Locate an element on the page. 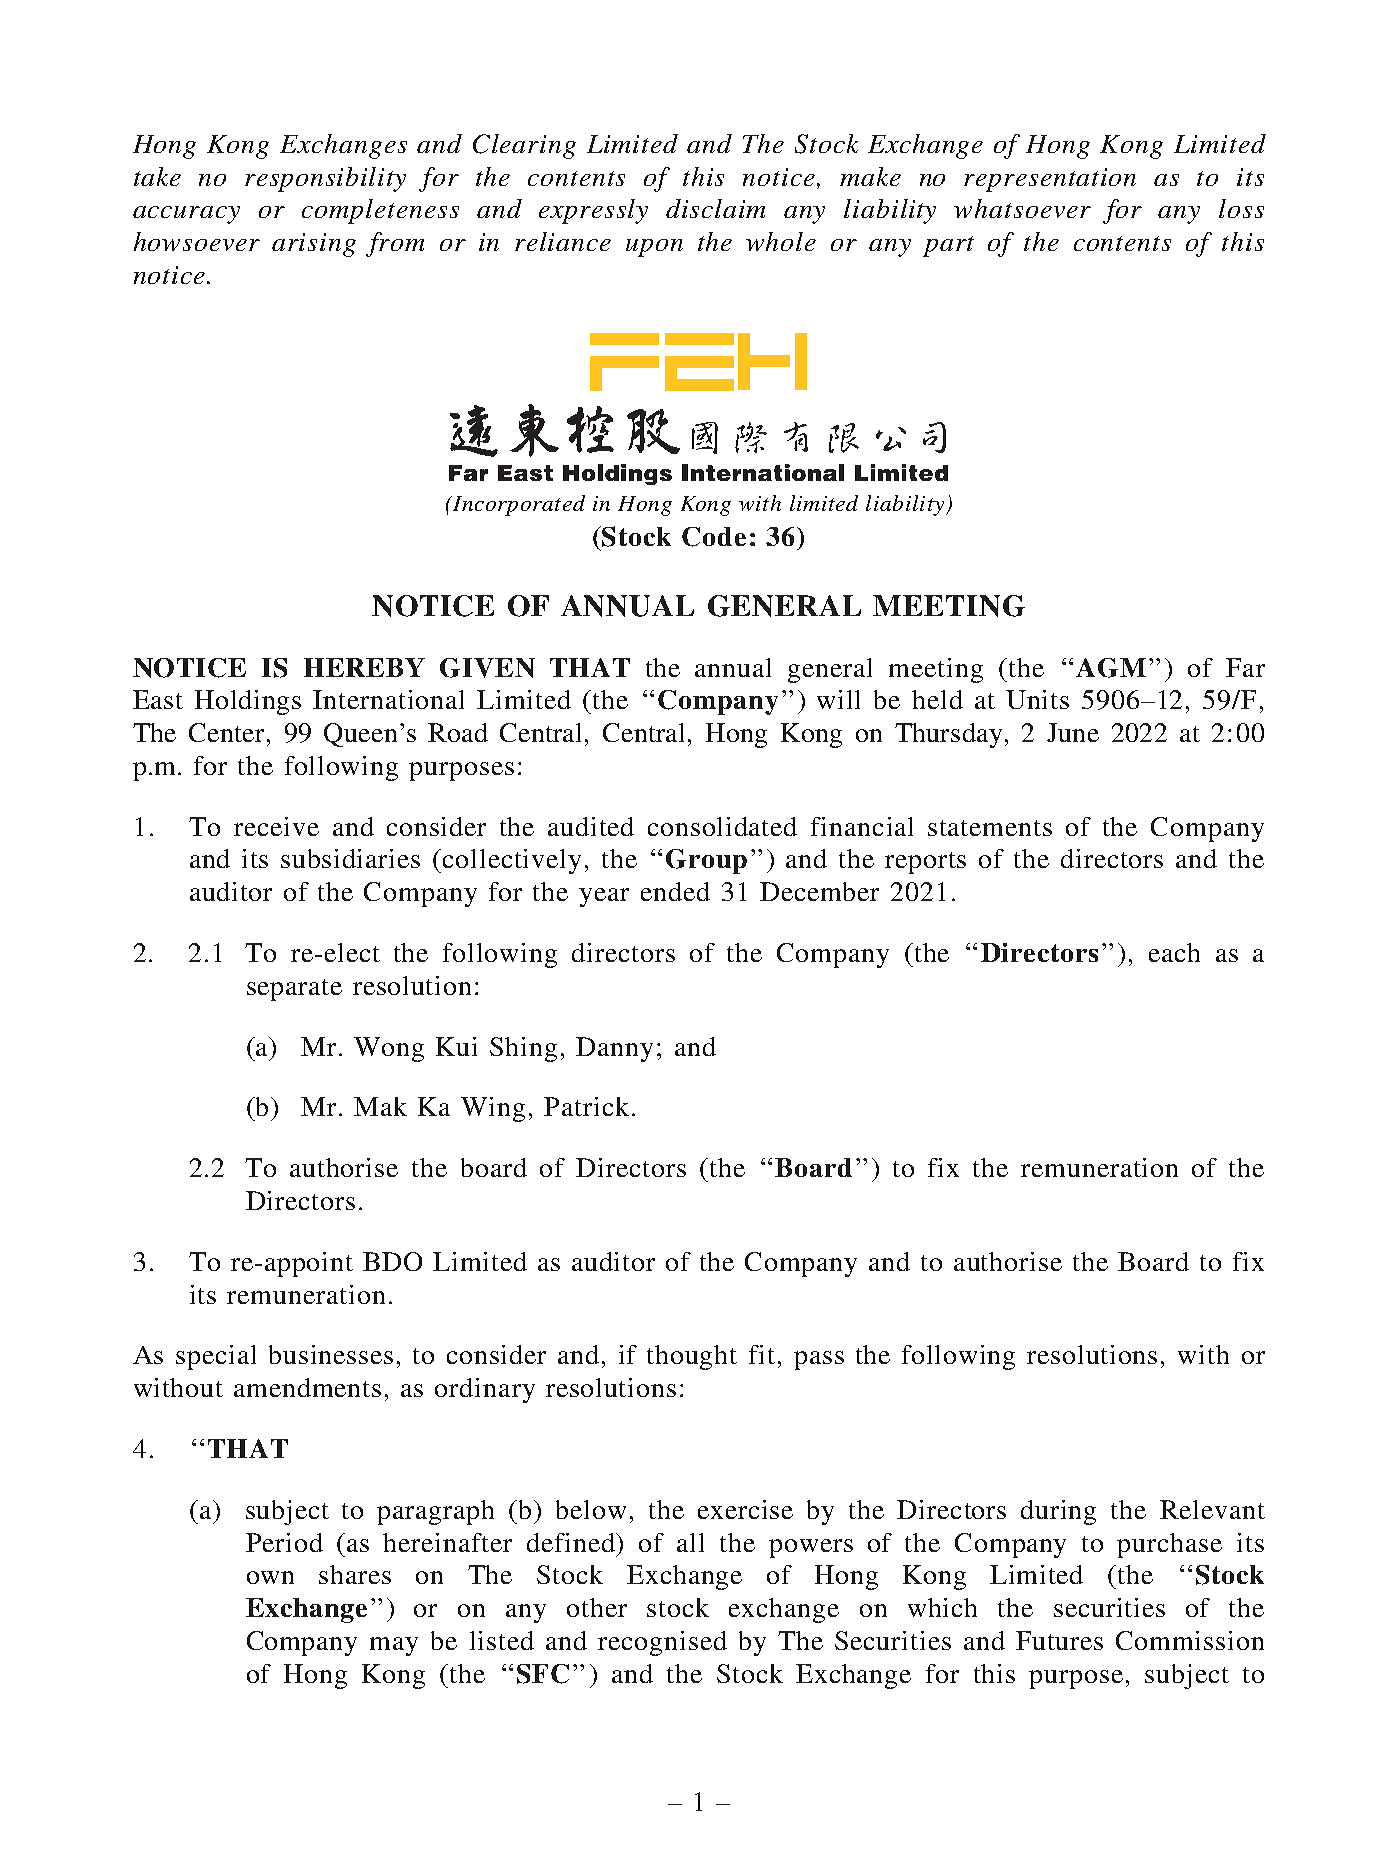 The height and width of the image is (1864, 1398). responsibility is located at coordinates (325, 179).
